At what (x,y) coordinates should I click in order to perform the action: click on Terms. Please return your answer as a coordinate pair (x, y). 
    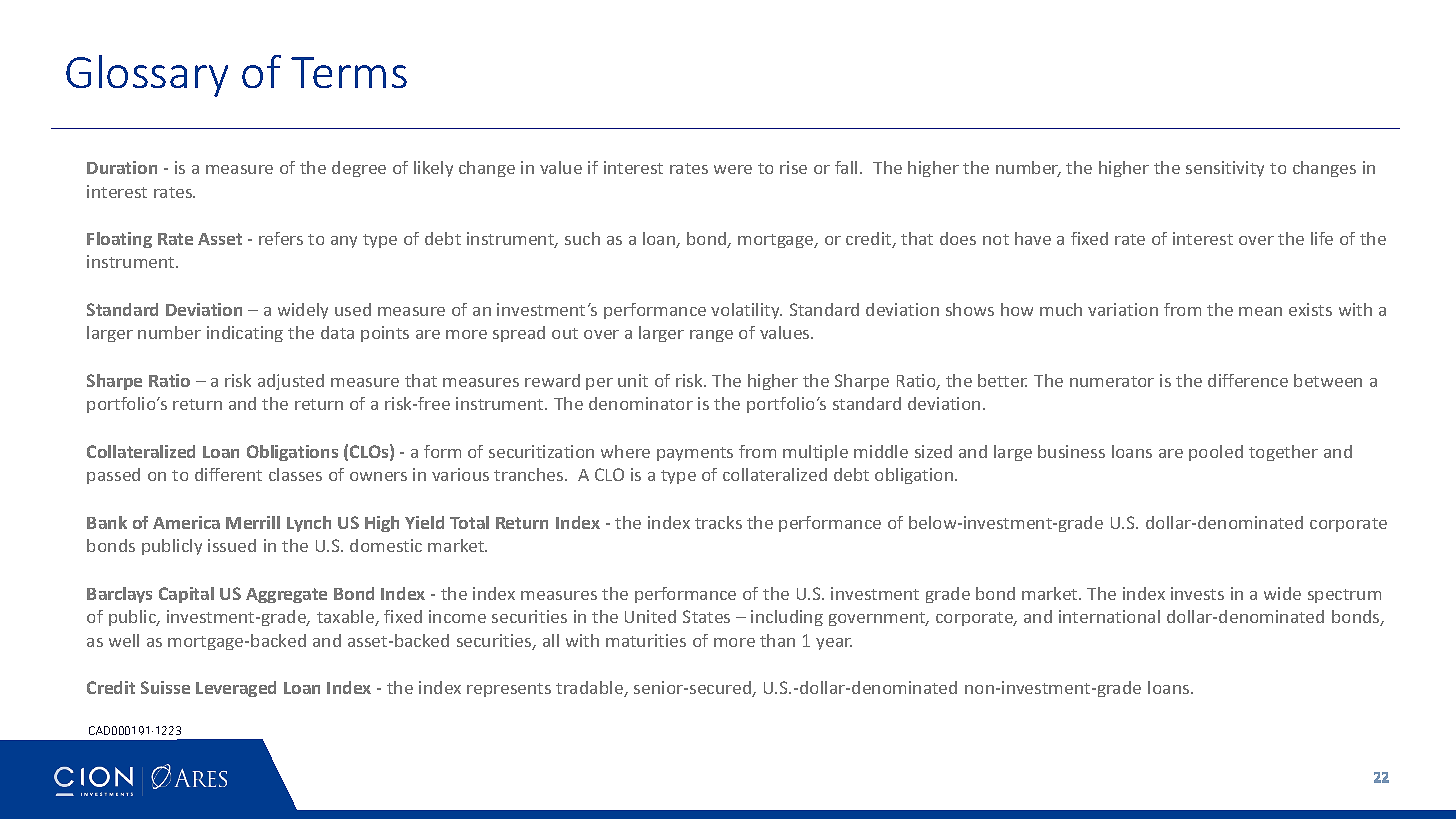
    Looking at the image, I should click on (349, 72).
